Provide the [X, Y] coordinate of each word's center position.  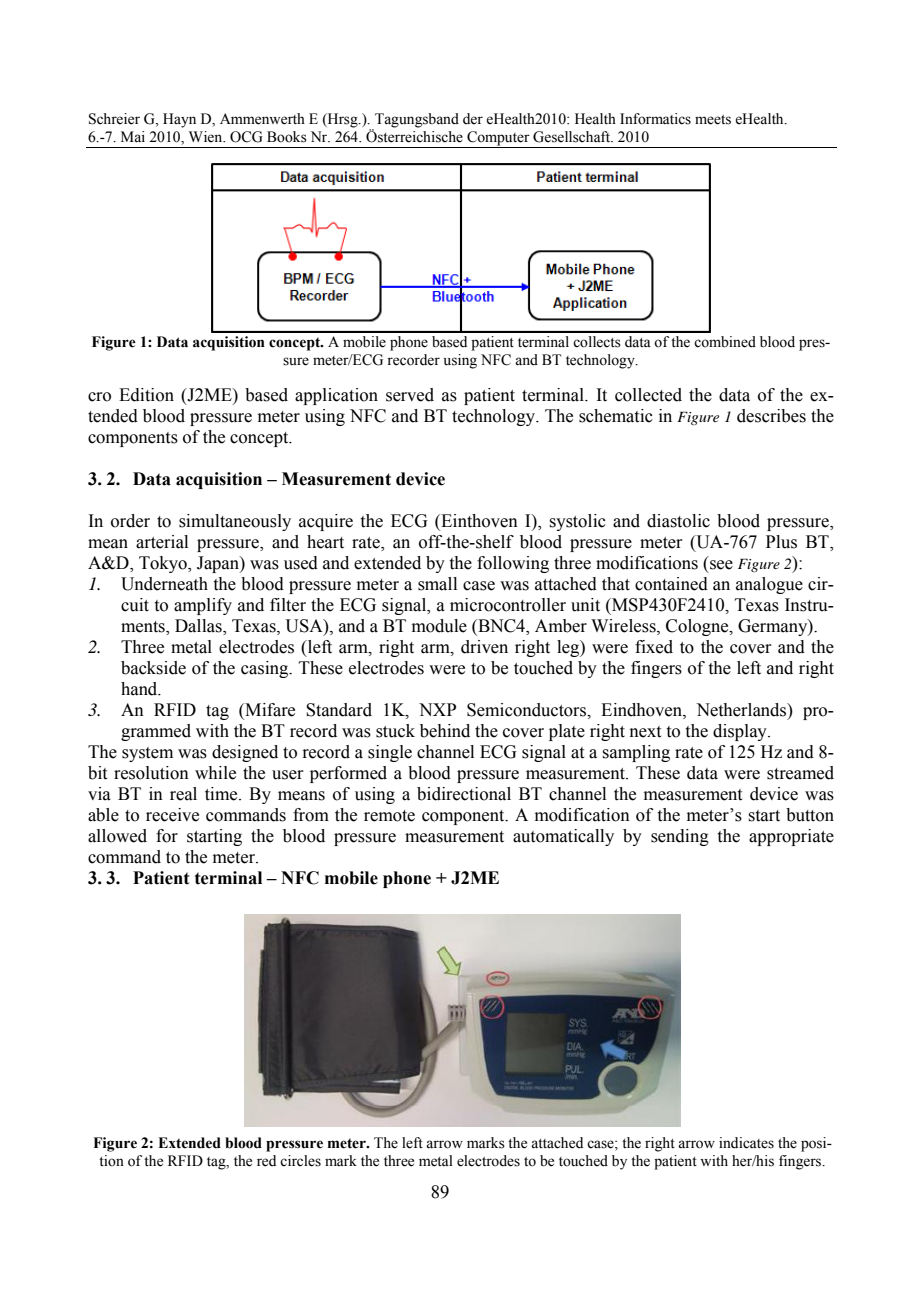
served [410, 395]
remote [389, 816]
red [266, 1161]
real [183, 794]
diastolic [678, 521]
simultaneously [235, 522]
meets [713, 120]
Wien [207, 137]
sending [680, 837]
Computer [498, 138]
